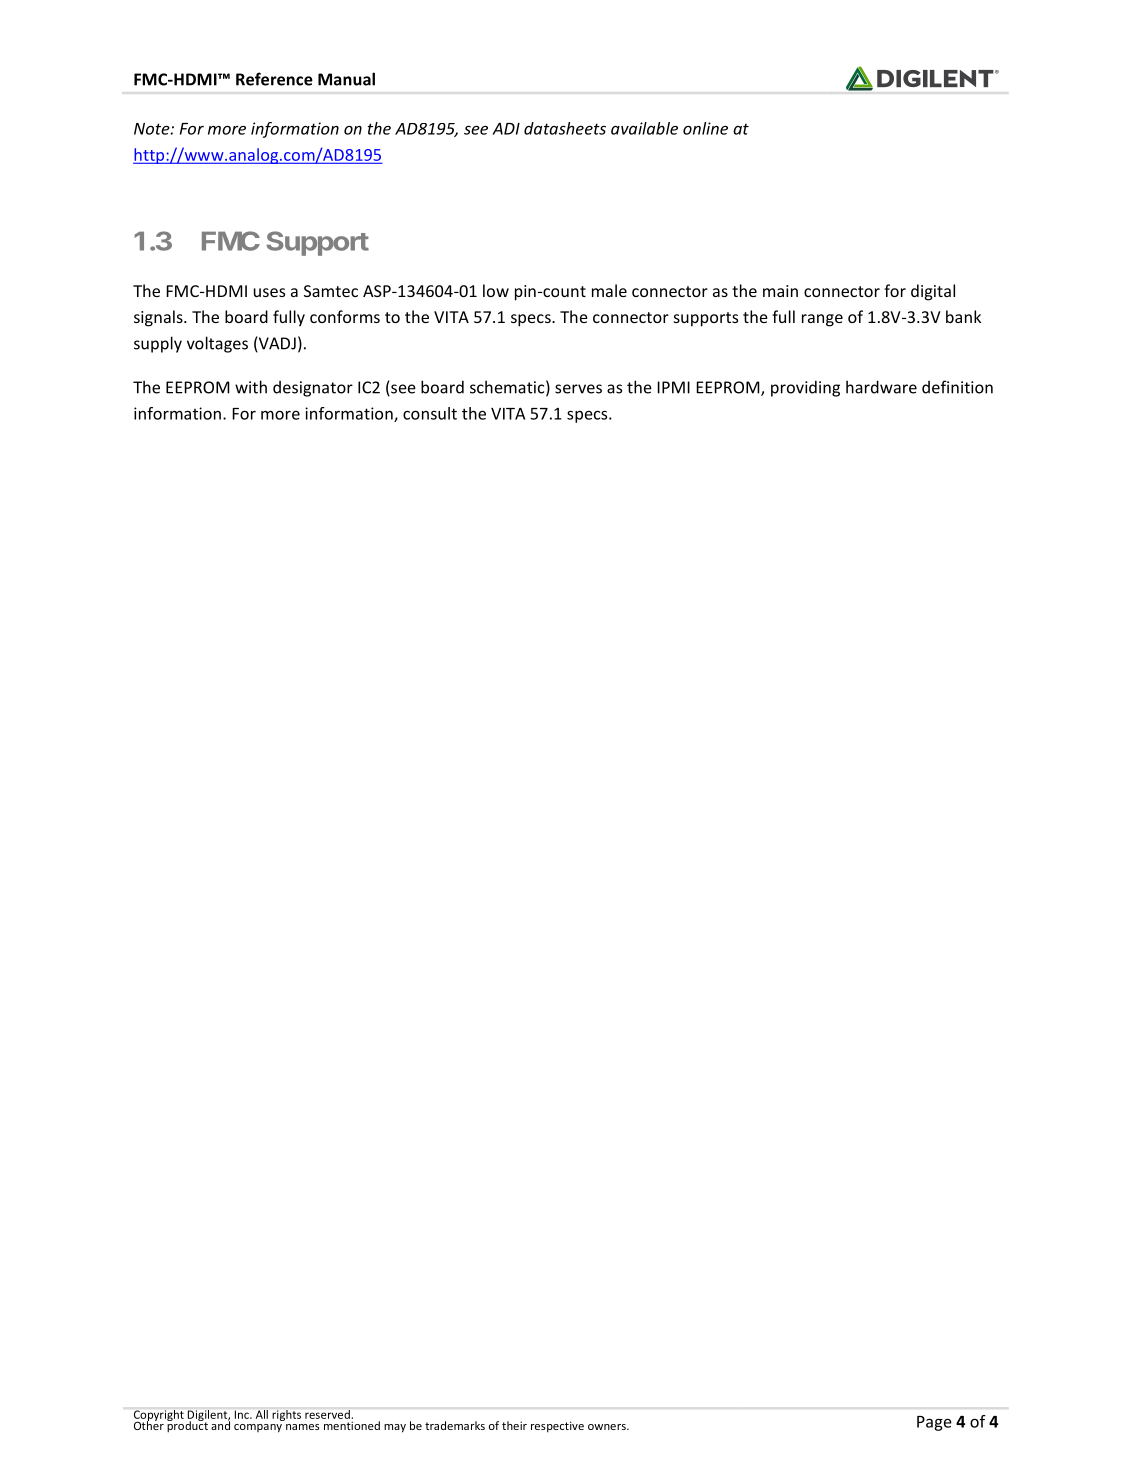 The image size is (1132, 1465). I want to click on datasheets, so click(565, 128).
